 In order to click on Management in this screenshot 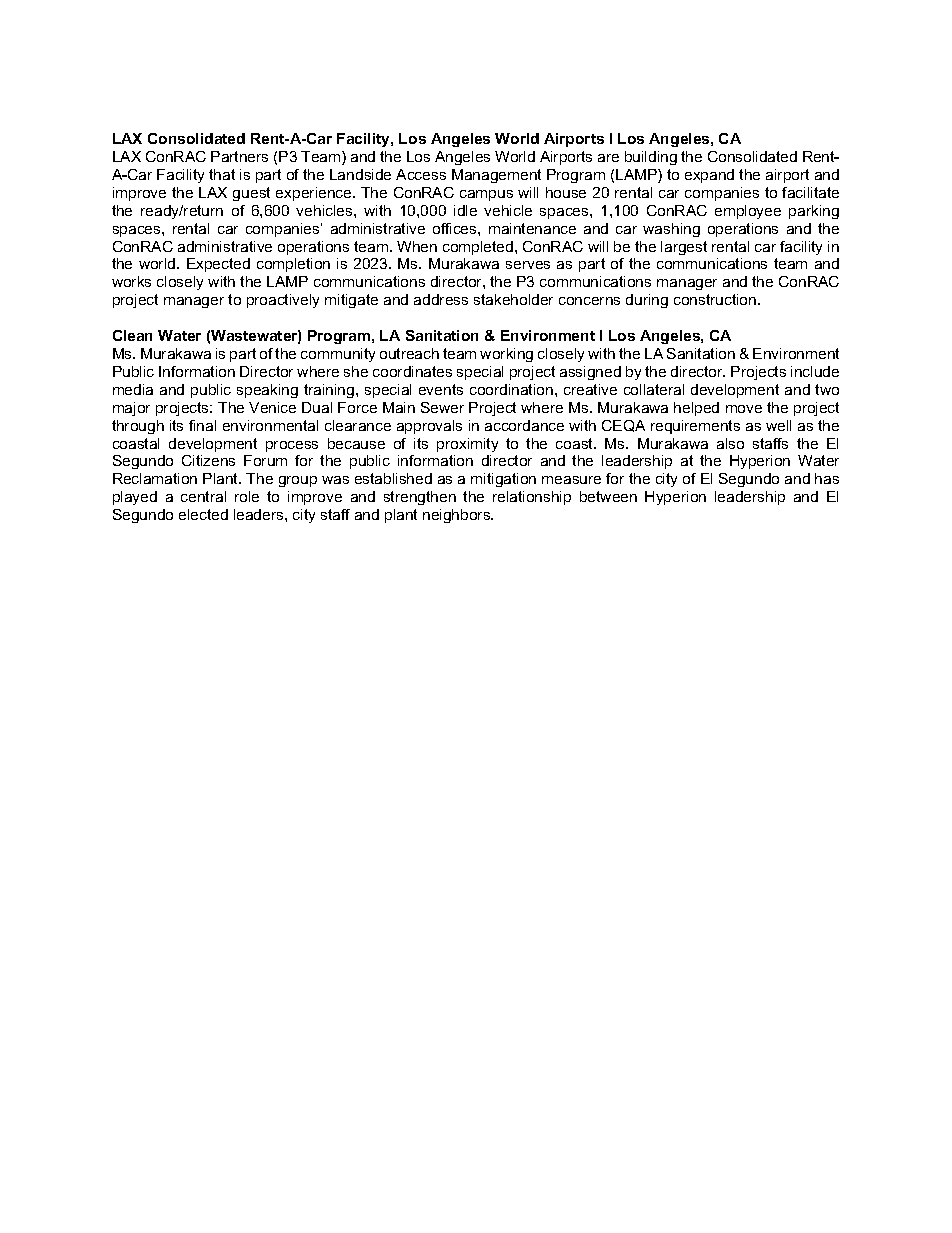, I will do `click(496, 176)`.
